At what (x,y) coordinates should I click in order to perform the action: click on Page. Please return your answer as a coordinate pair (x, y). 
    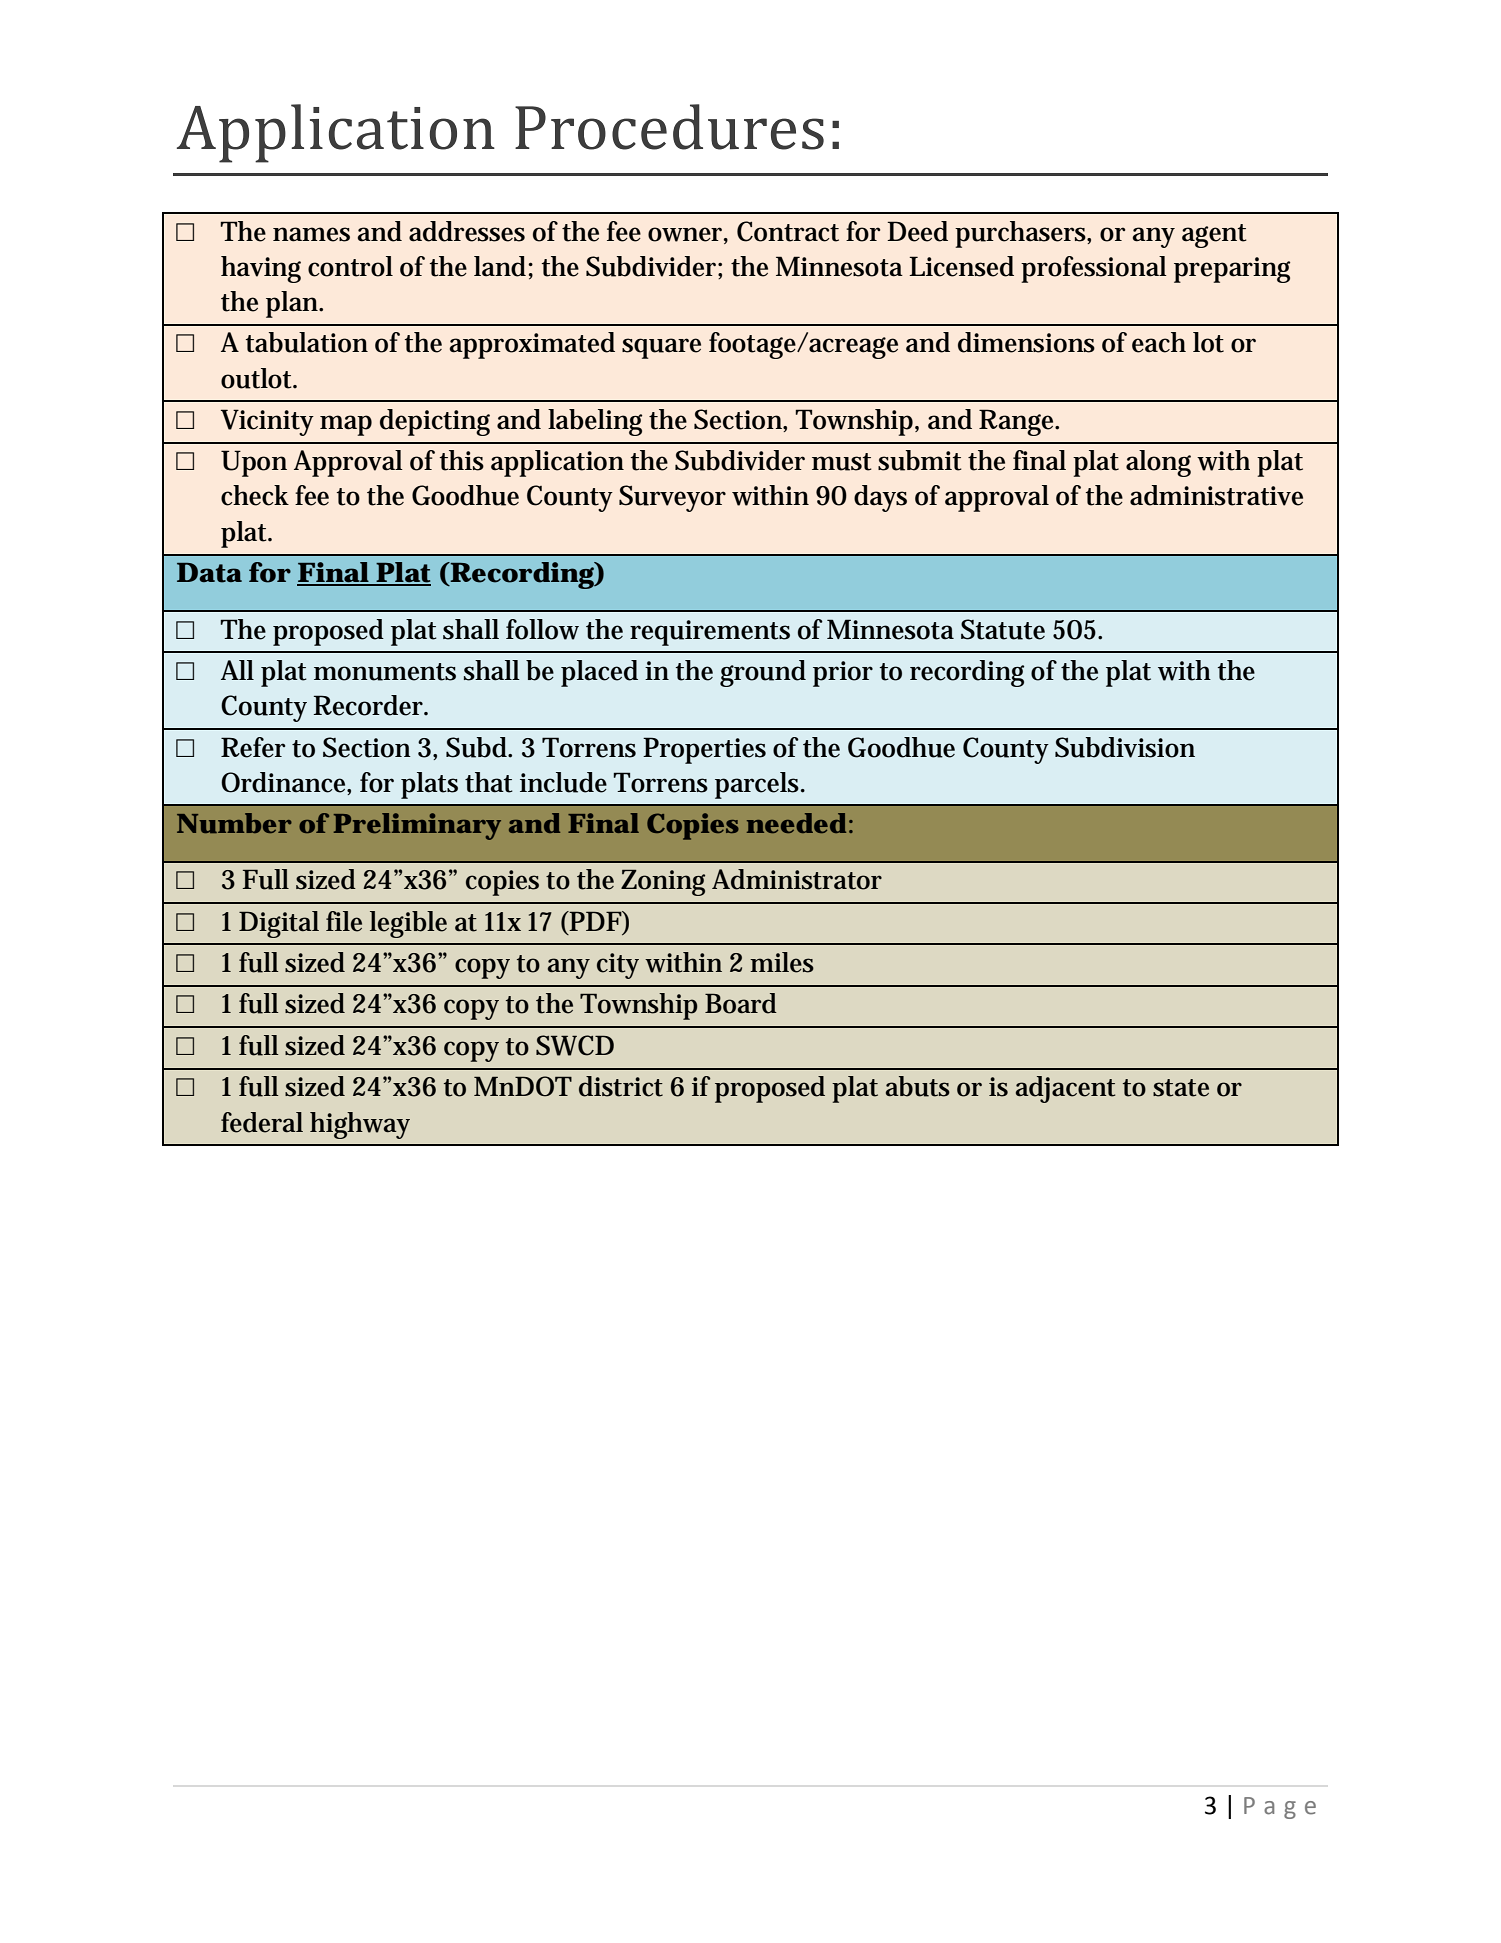
    Looking at the image, I should click on (1280, 1808).
